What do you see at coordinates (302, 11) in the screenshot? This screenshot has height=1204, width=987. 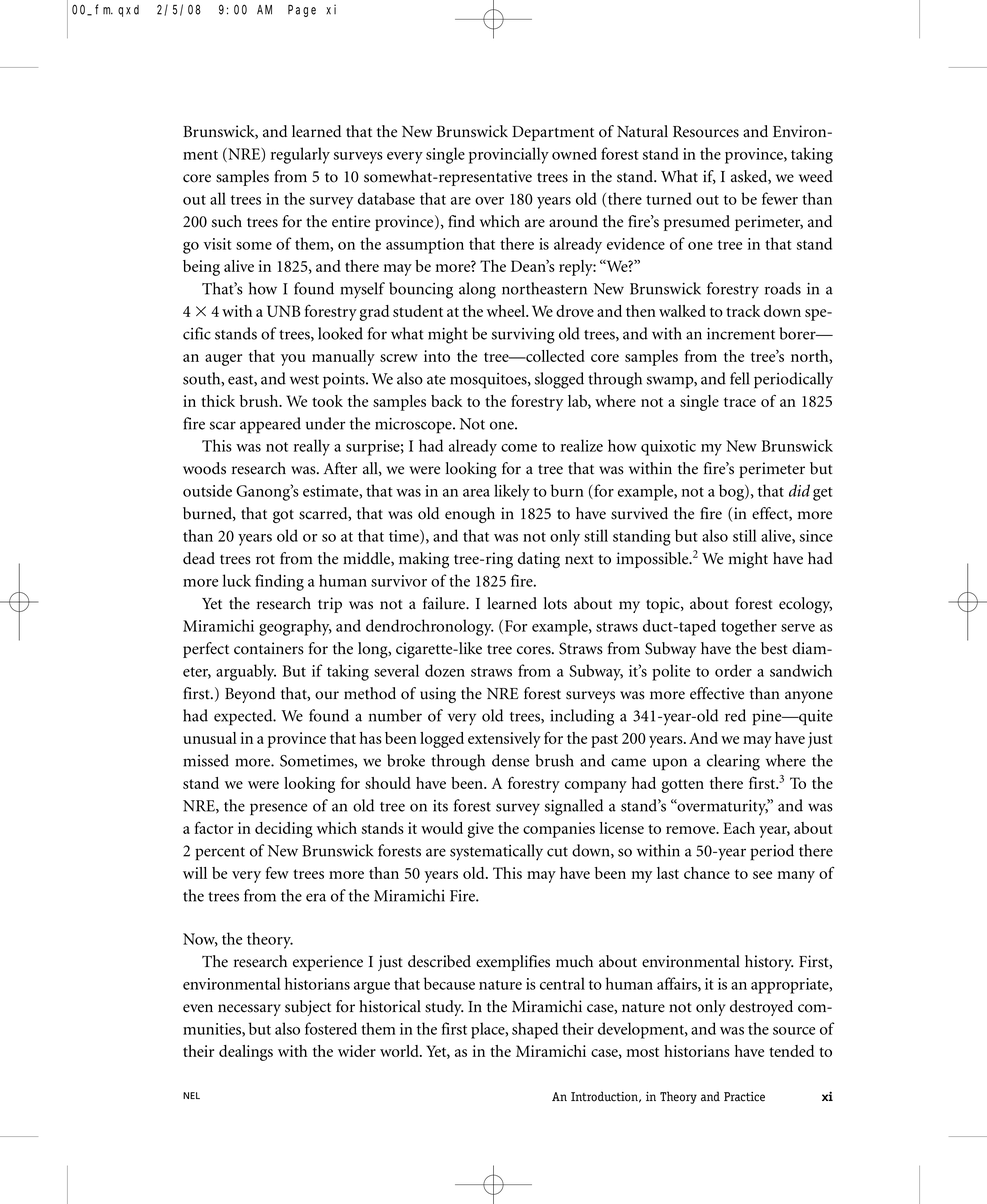 I see `Page` at bounding box center [302, 11].
